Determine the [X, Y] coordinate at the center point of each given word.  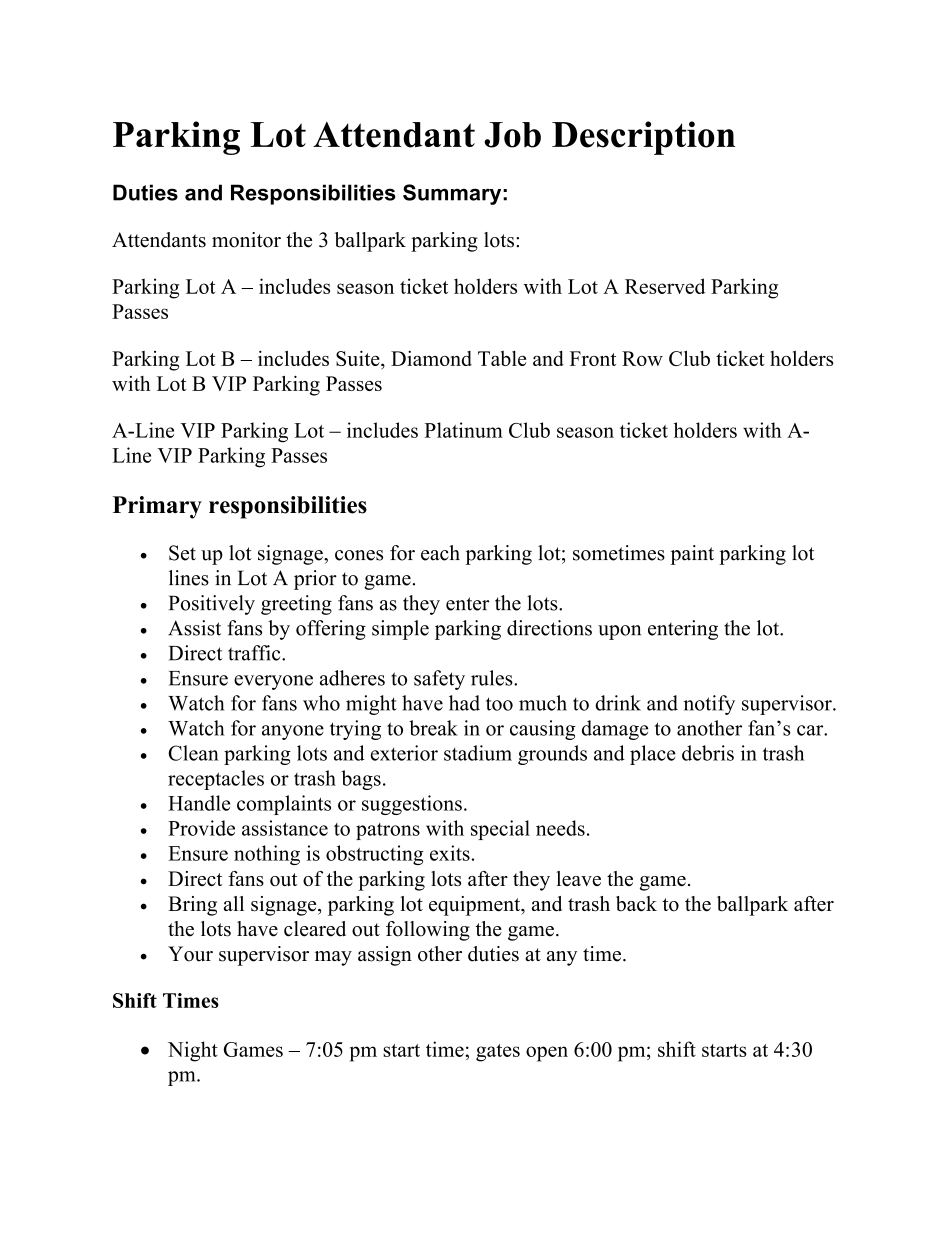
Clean [193, 753]
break [433, 728]
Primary [157, 507]
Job [512, 135]
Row [642, 358]
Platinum [463, 430]
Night [193, 1051]
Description [643, 138]
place [653, 755]
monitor [246, 240]
